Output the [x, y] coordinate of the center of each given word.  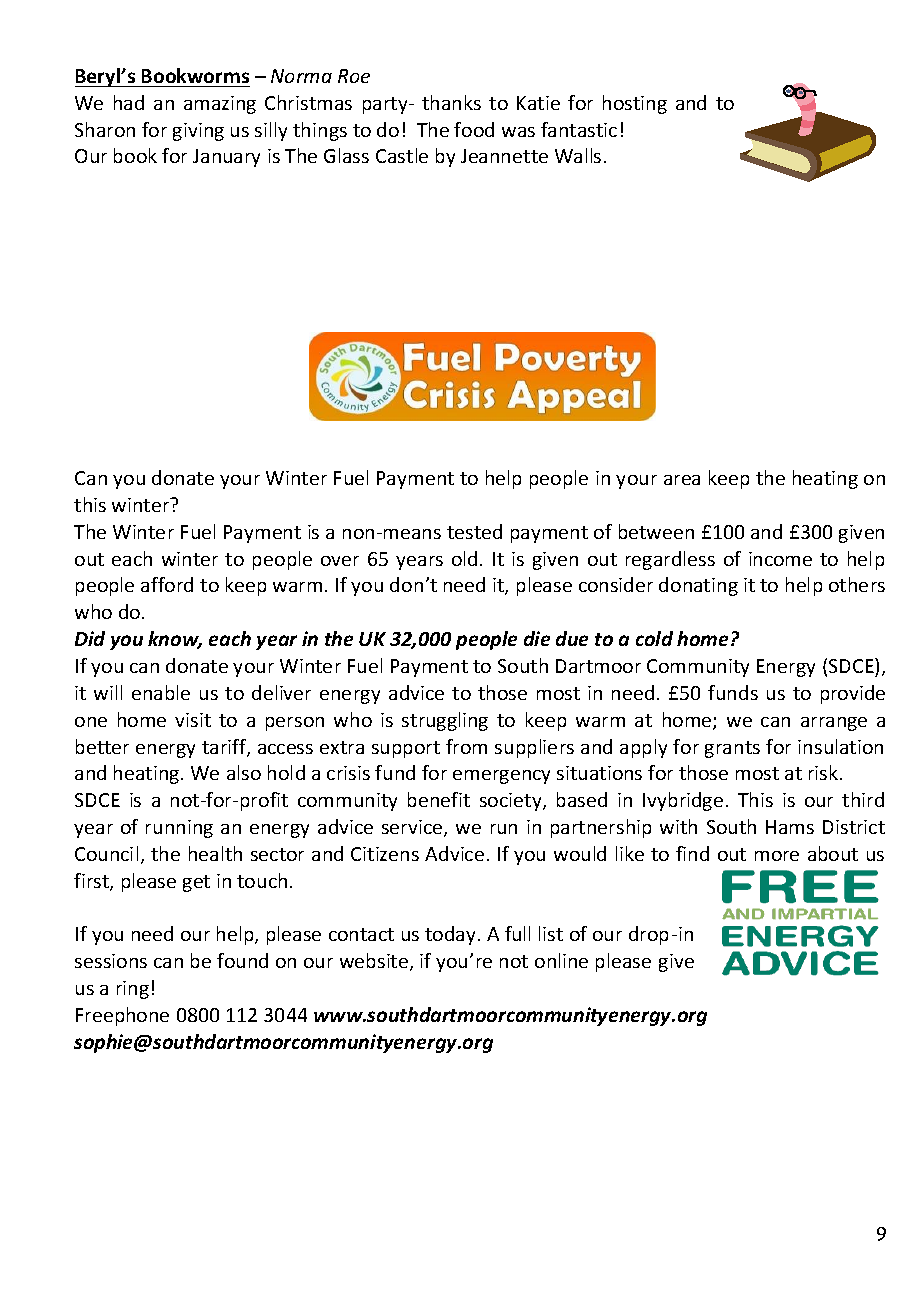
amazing [220, 105]
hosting [635, 104]
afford [167, 584]
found [242, 960]
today [450, 935]
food [474, 129]
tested [474, 531]
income [780, 559]
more [777, 856]
